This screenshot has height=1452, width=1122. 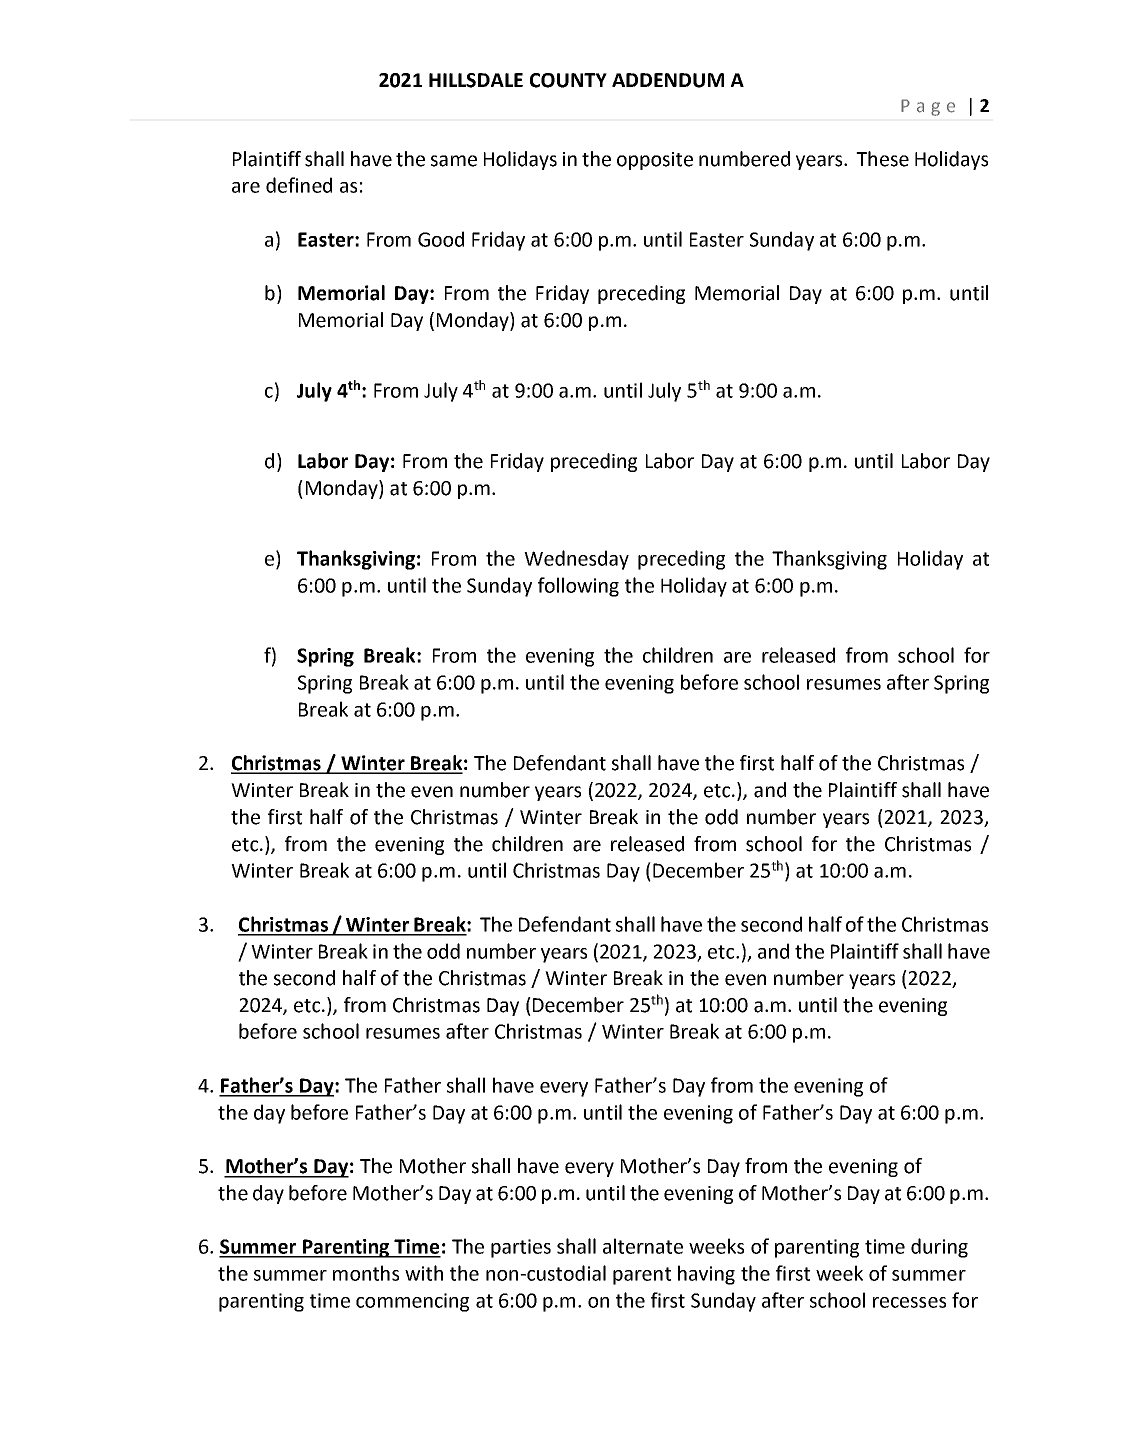 What do you see at coordinates (643, 1246) in the screenshot?
I see `alternate` at bounding box center [643, 1246].
